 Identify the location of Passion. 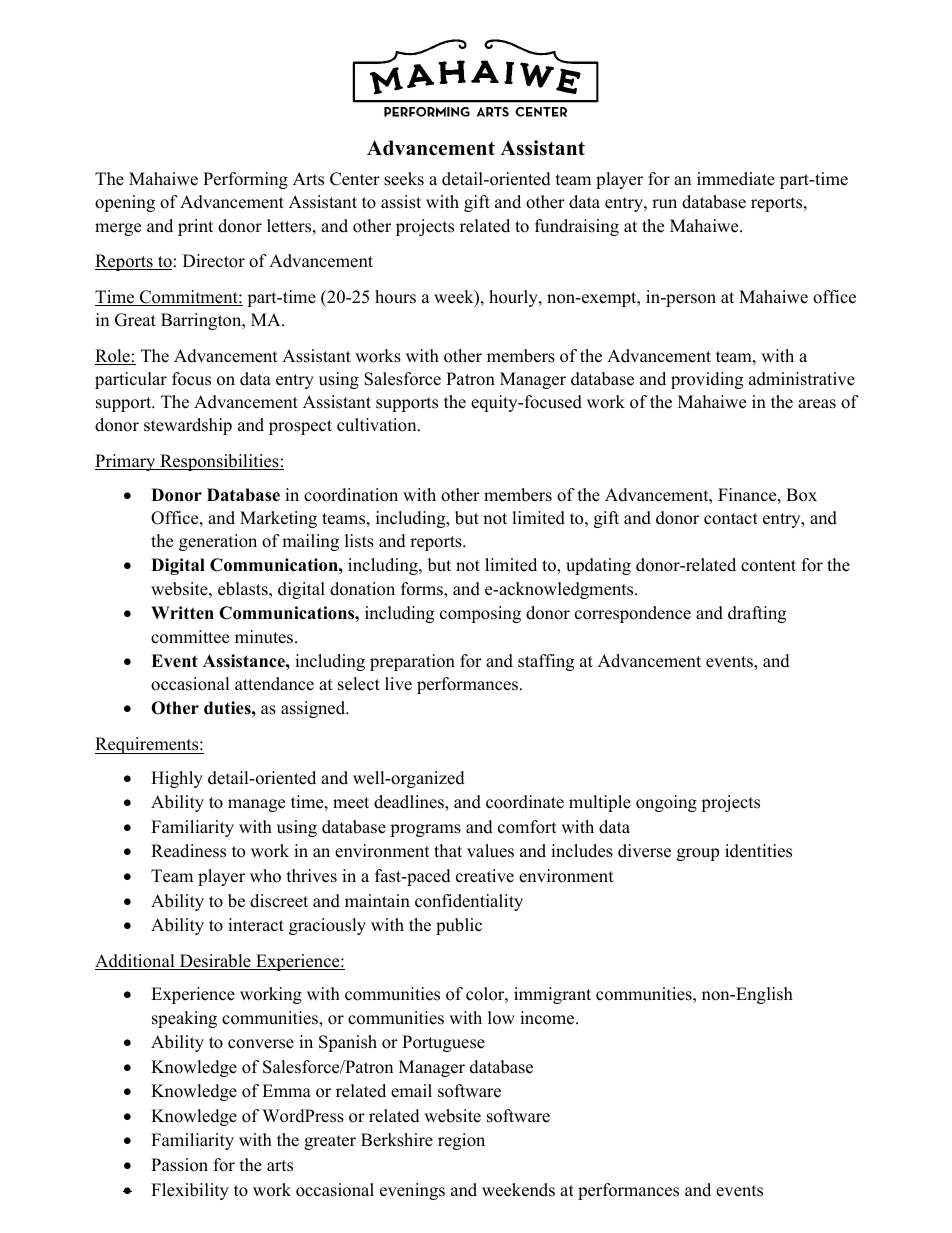
(179, 1165).
